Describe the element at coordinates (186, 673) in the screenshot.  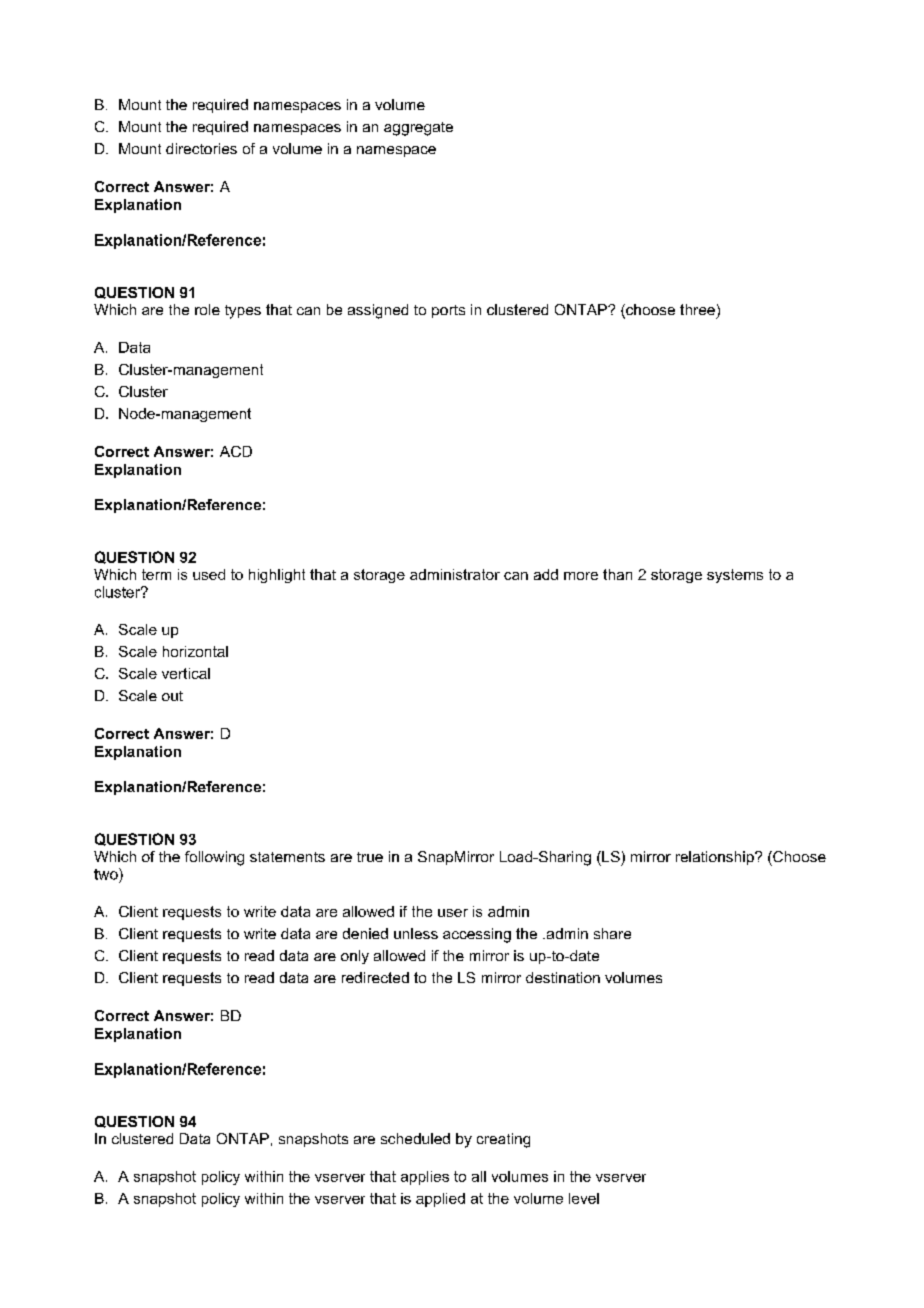
I see `vertical` at that location.
